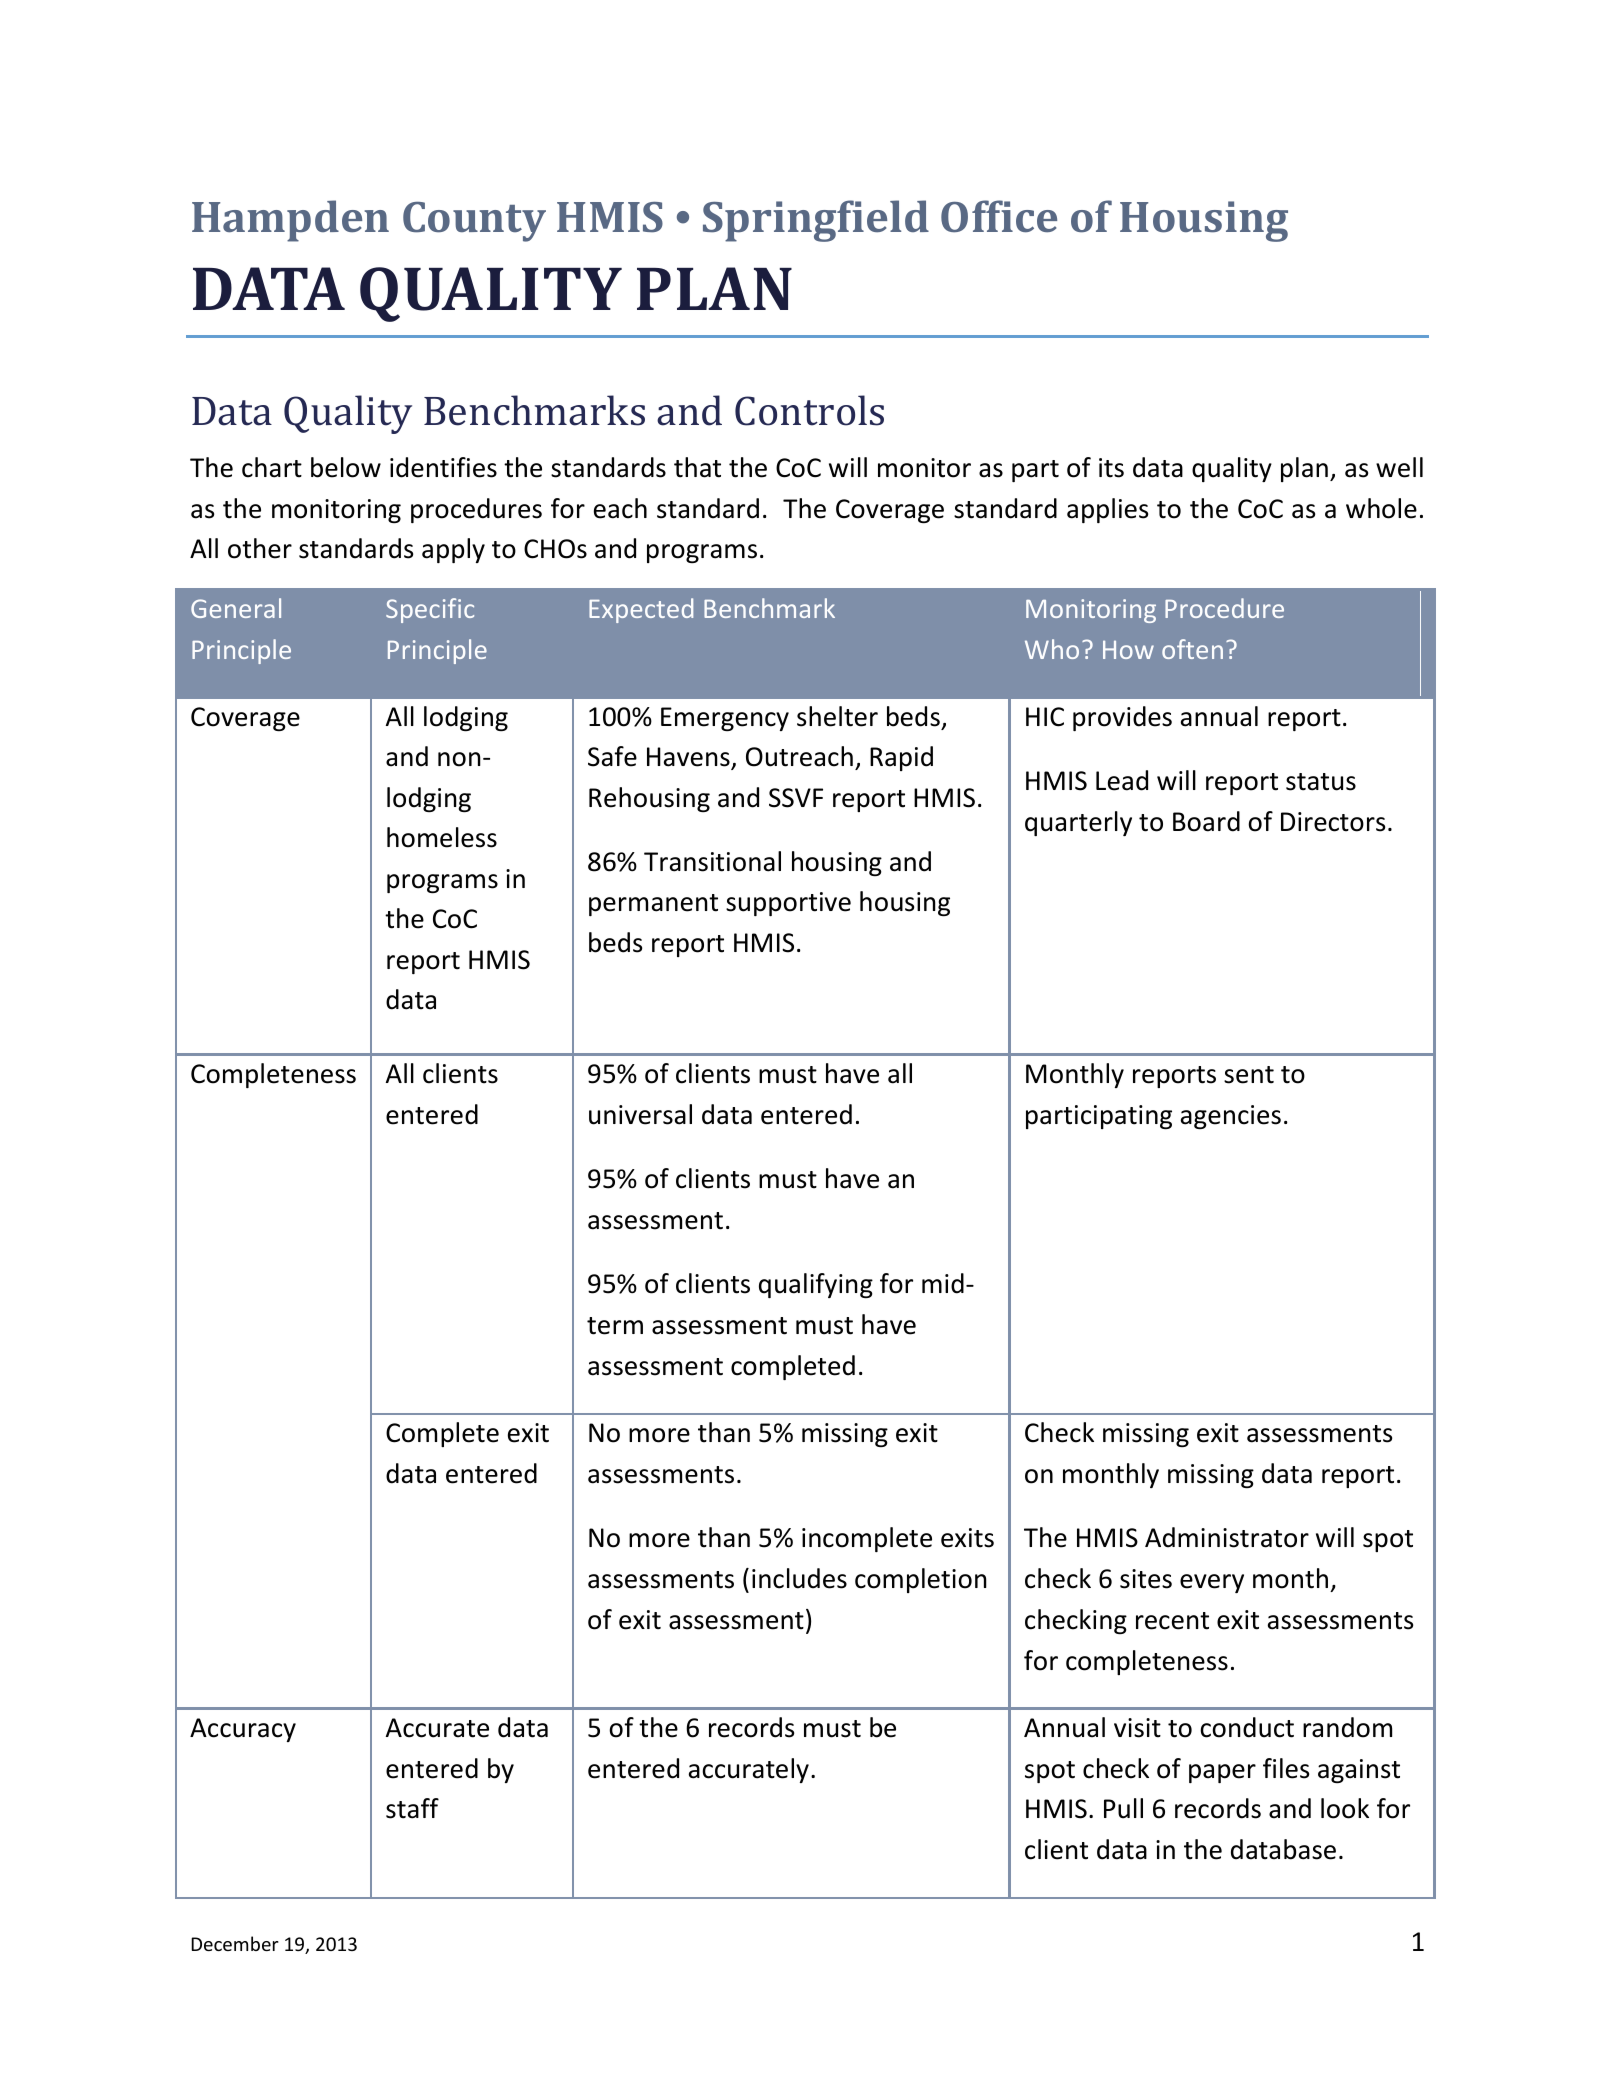 The image size is (1615, 2090). I want to click on Office, so click(999, 216).
